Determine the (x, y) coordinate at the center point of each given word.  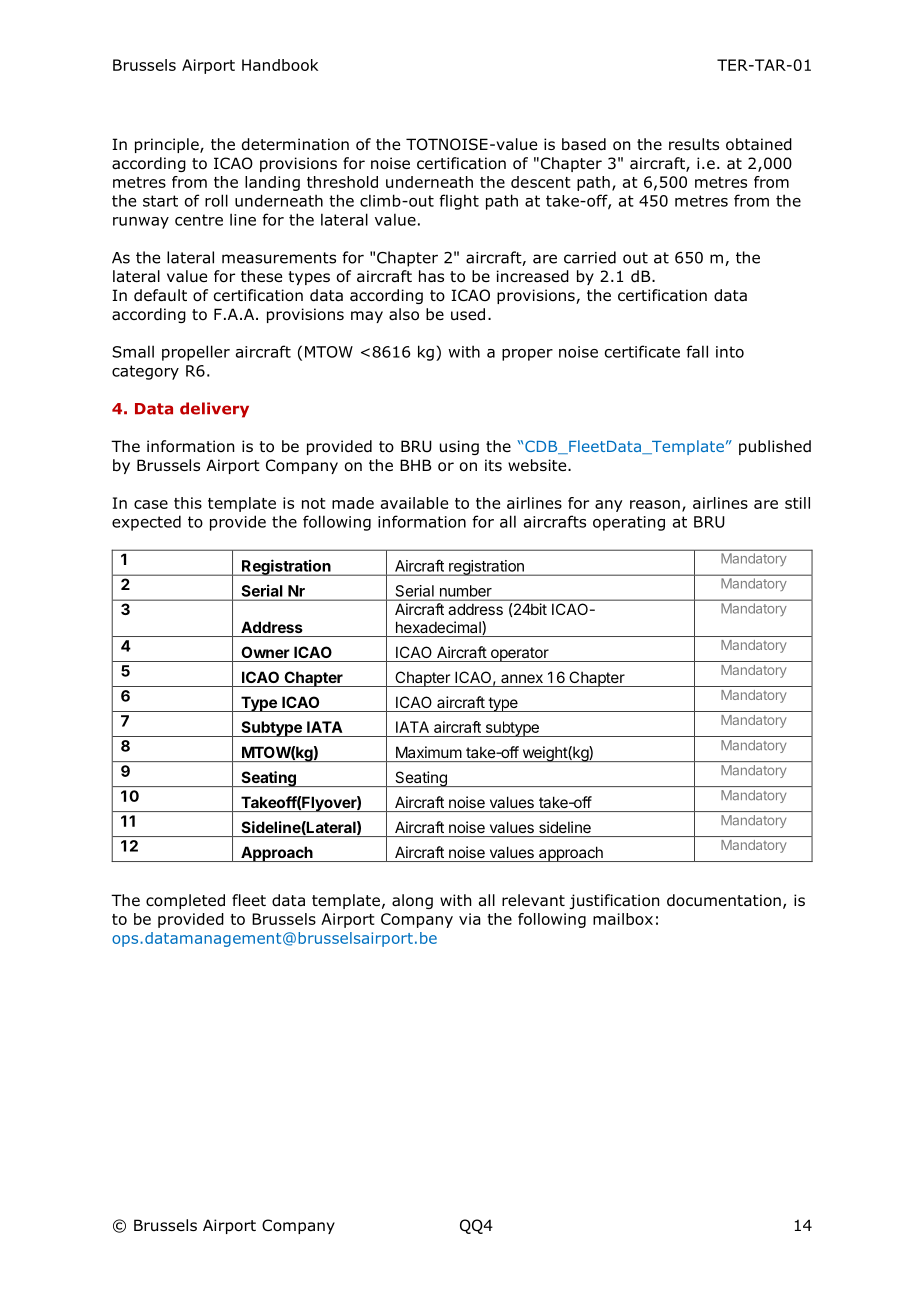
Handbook (280, 65)
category (145, 372)
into (730, 352)
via (470, 919)
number (466, 591)
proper (527, 355)
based (584, 144)
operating (629, 523)
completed (185, 901)
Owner (265, 652)
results (694, 144)
